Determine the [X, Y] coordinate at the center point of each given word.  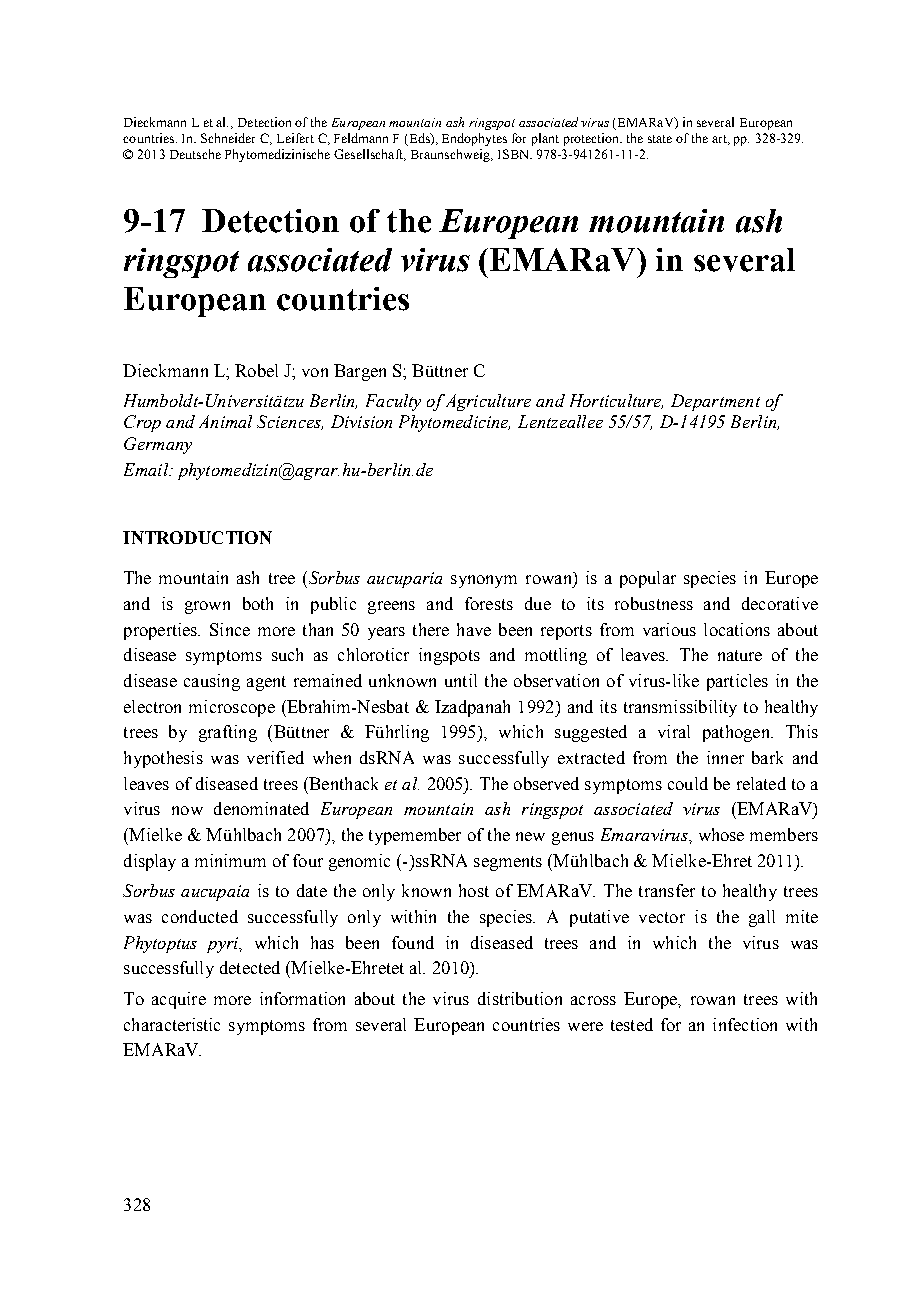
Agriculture [487, 402]
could [688, 783]
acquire [179, 1000]
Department [715, 402]
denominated [261, 808]
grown [207, 607]
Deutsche [195, 154]
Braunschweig [451, 155]
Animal [225, 421]
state [660, 139]
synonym [484, 581]
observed [546, 783]
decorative [780, 603]
